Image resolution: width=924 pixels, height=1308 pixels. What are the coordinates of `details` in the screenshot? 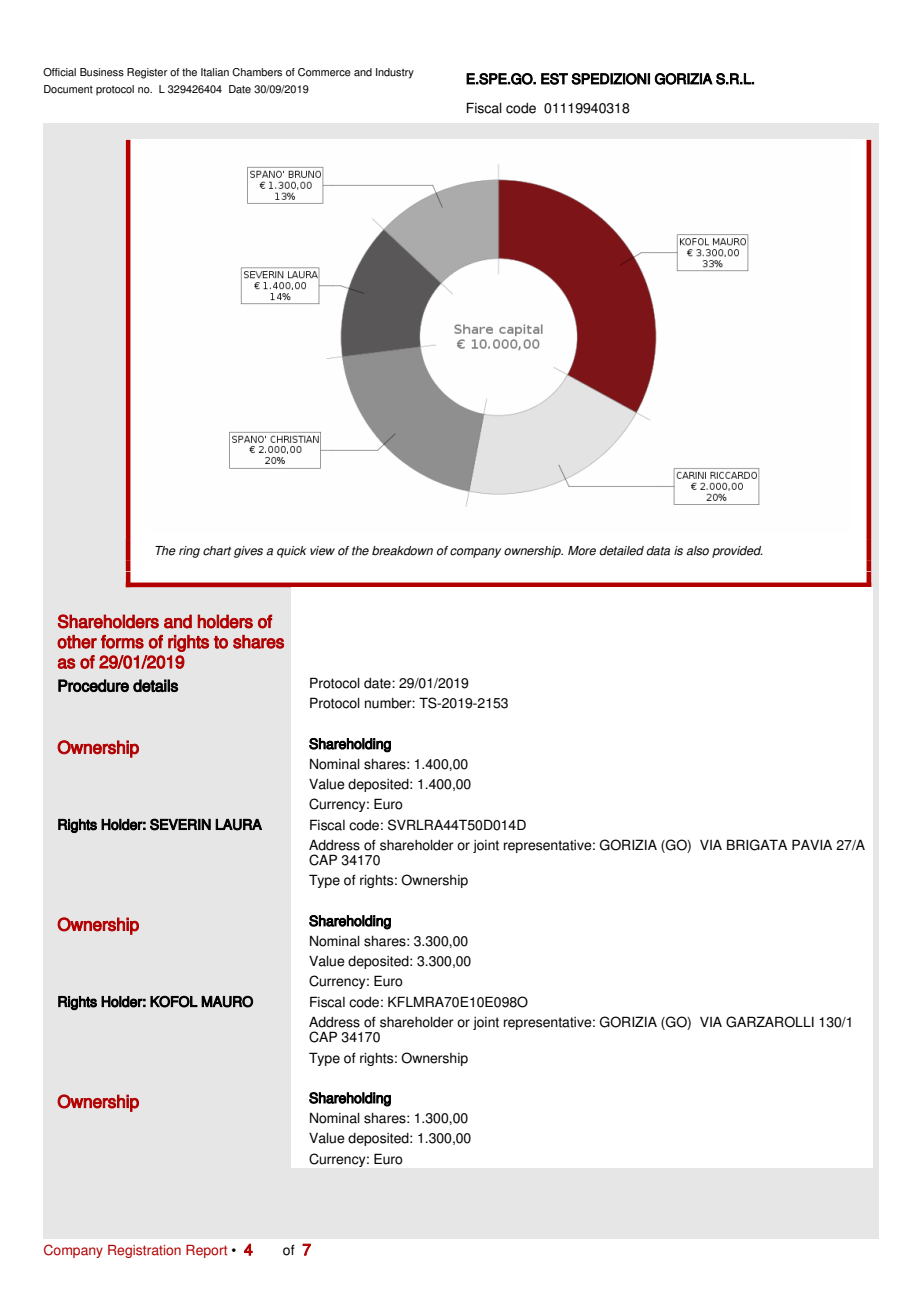 It's located at (155, 685).
